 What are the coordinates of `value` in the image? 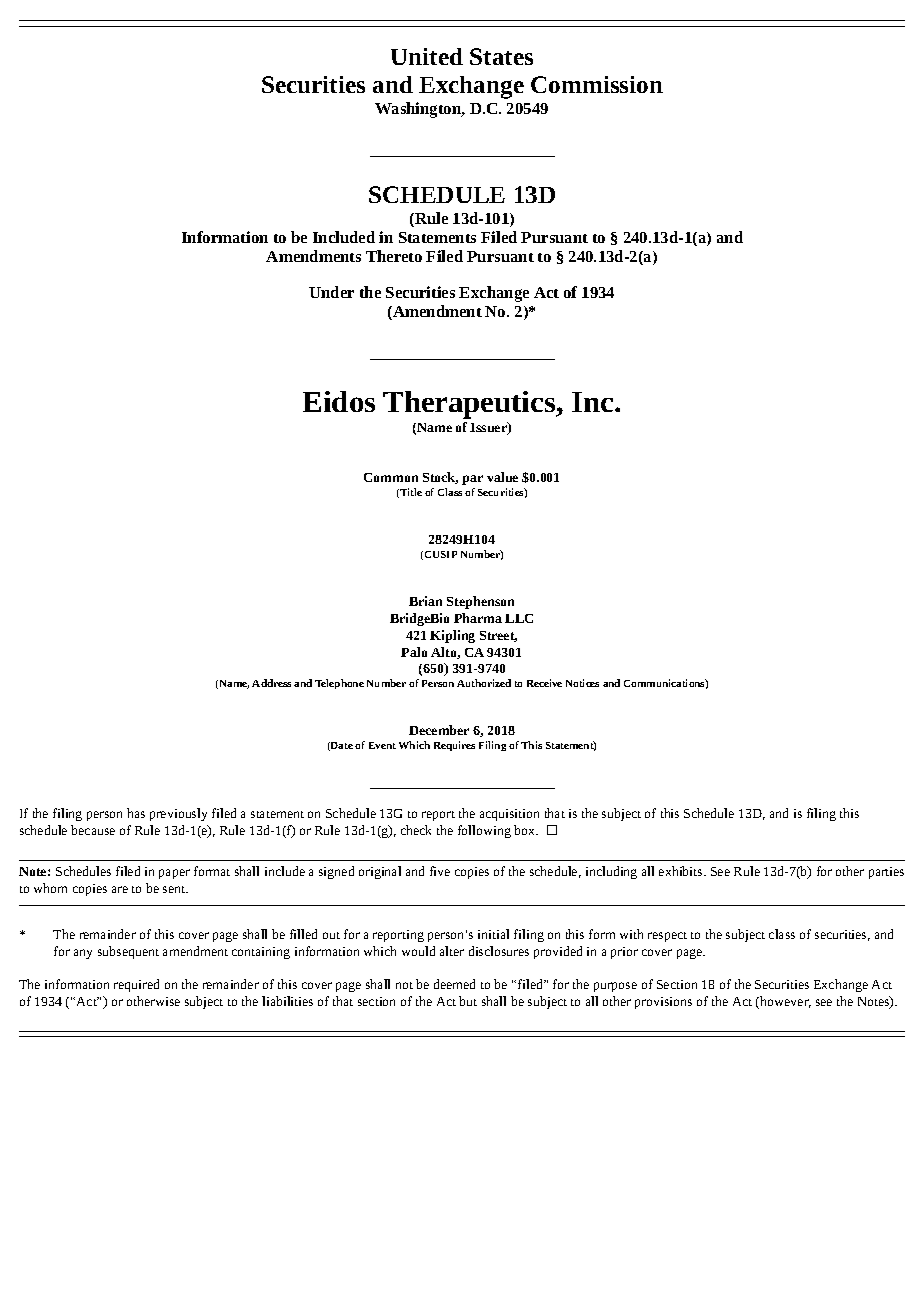 It's located at (502, 477).
